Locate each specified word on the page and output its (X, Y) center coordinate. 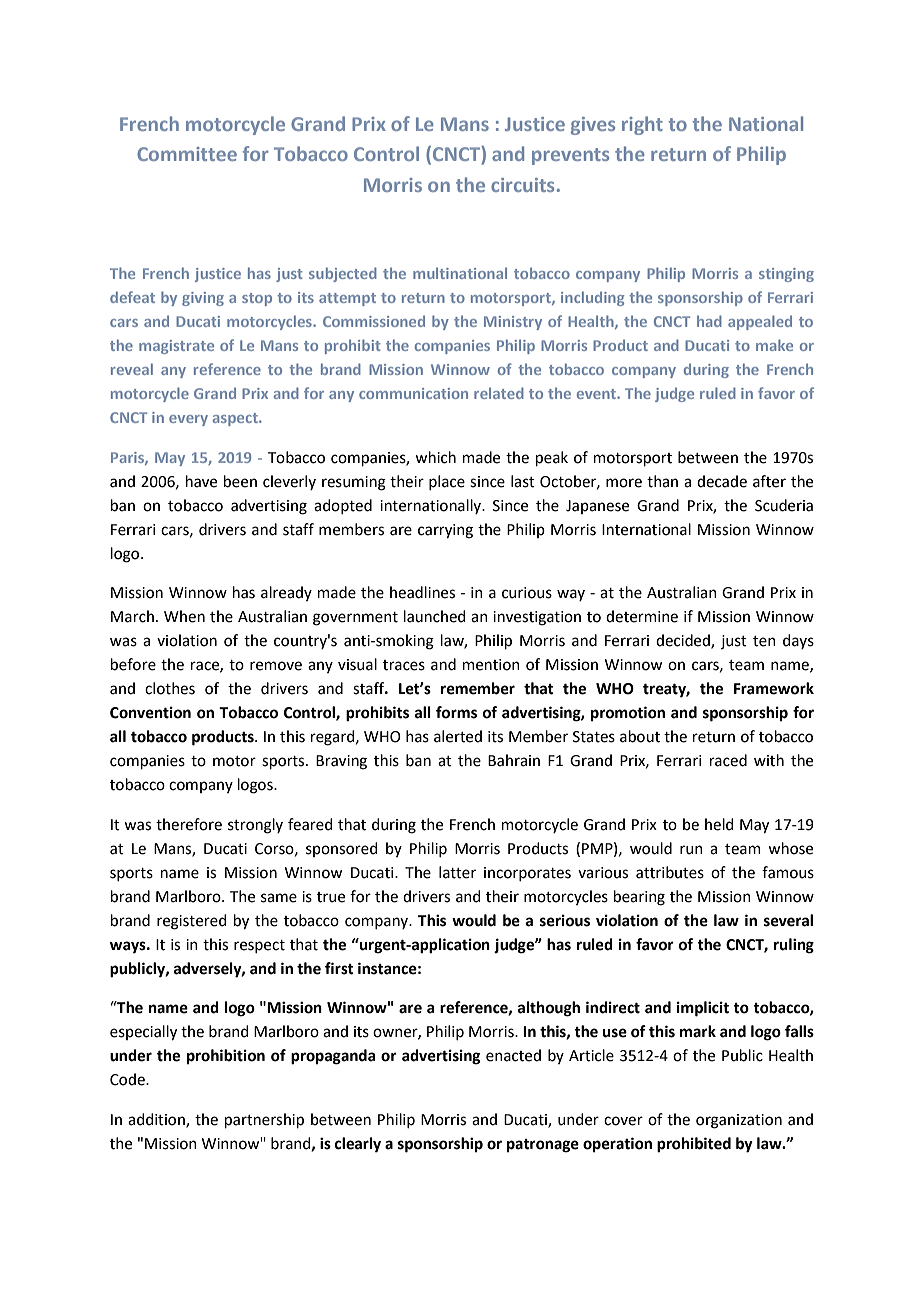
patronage (543, 1146)
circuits (522, 185)
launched (435, 616)
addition (157, 1120)
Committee (187, 154)
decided (684, 641)
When (184, 616)
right (642, 125)
